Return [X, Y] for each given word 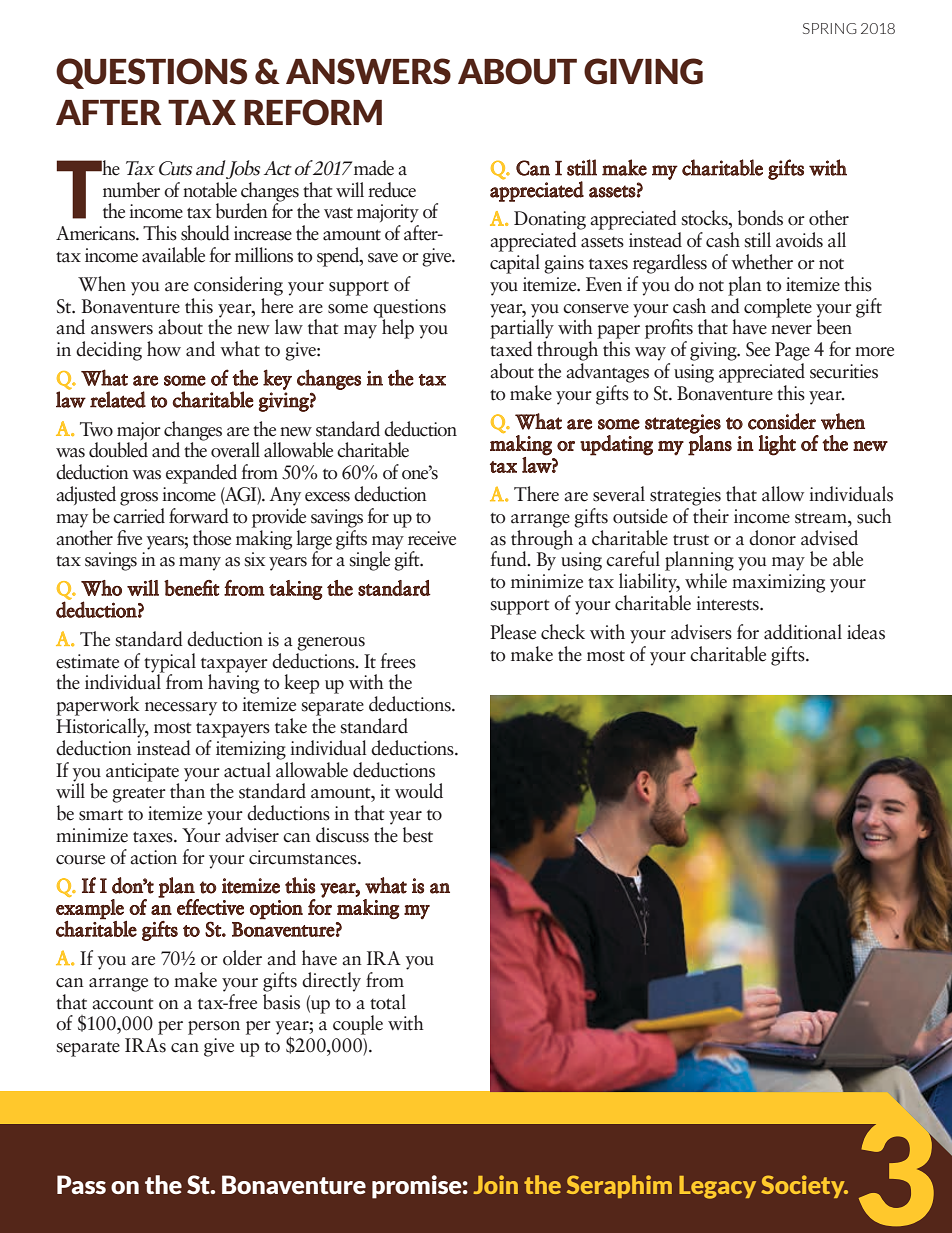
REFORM [313, 112]
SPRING [830, 28]
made [374, 168]
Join [495, 1184]
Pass [81, 1184]
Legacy [717, 1187]
